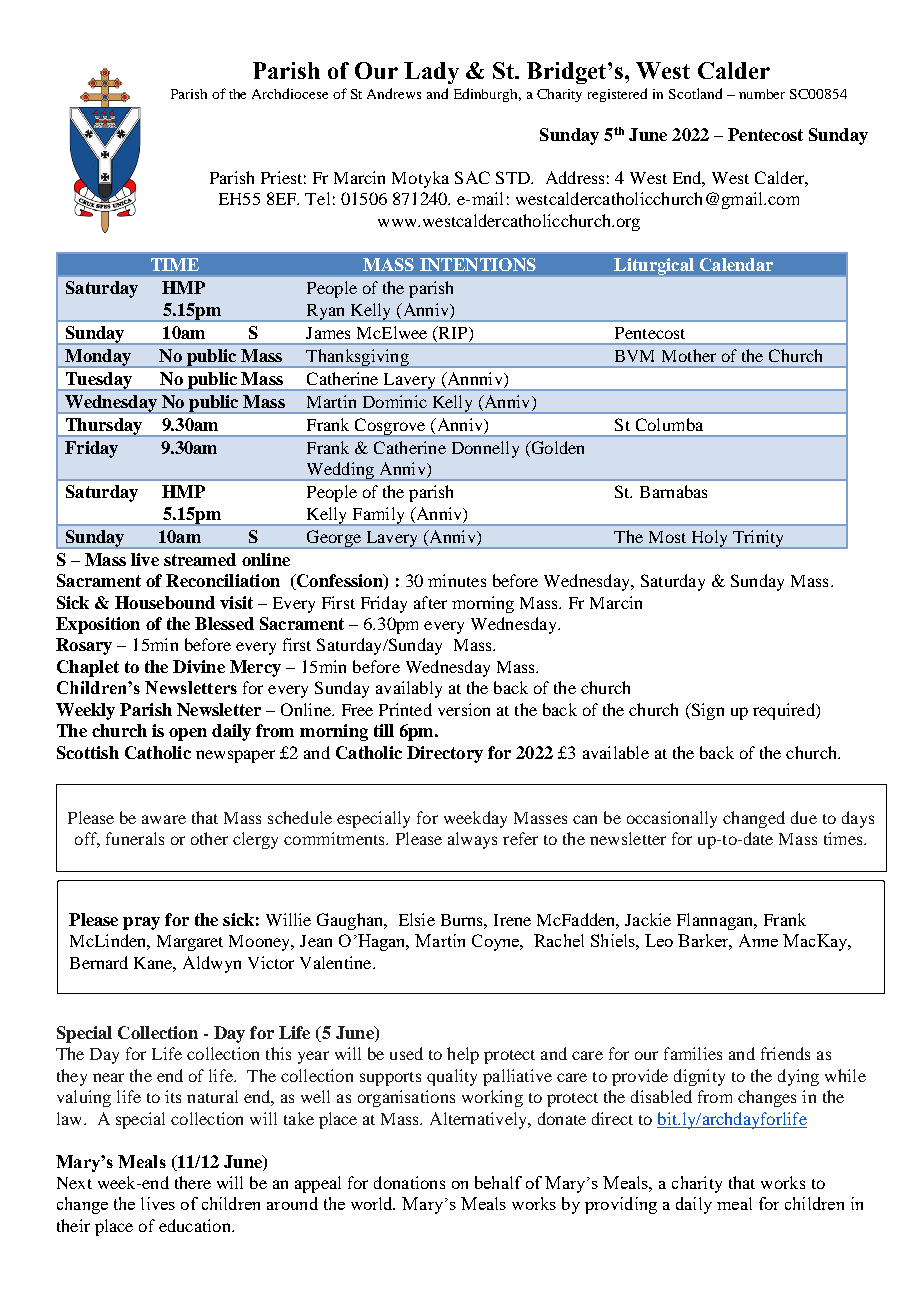  What do you see at coordinates (453, 332) in the screenshot?
I see `RIP` at bounding box center [453, 332].
